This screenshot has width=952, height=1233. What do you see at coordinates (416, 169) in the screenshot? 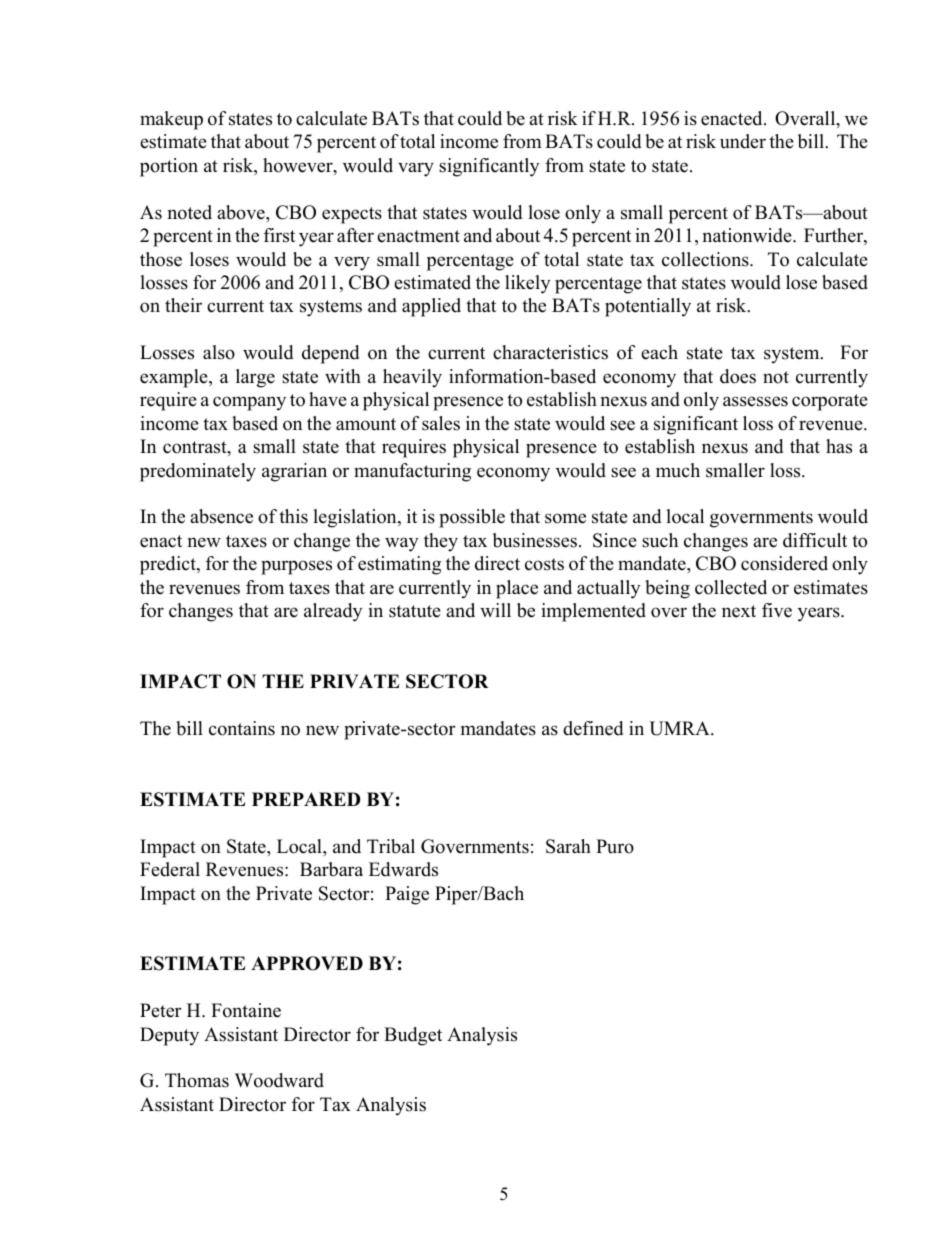
I see `vary` at bounding box center [416, 169].
